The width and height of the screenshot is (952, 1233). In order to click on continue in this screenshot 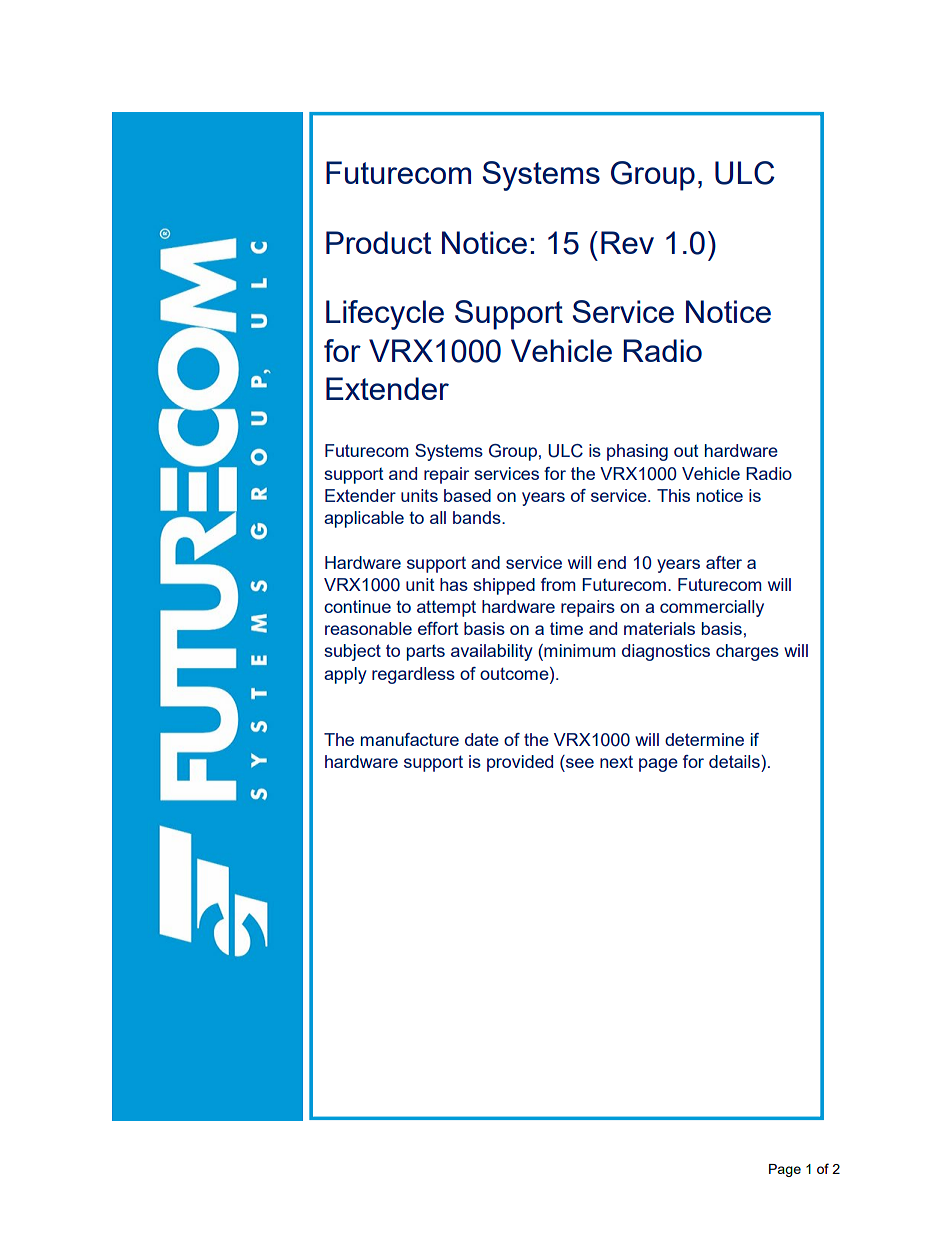, I will do `click(357, 606)`.
